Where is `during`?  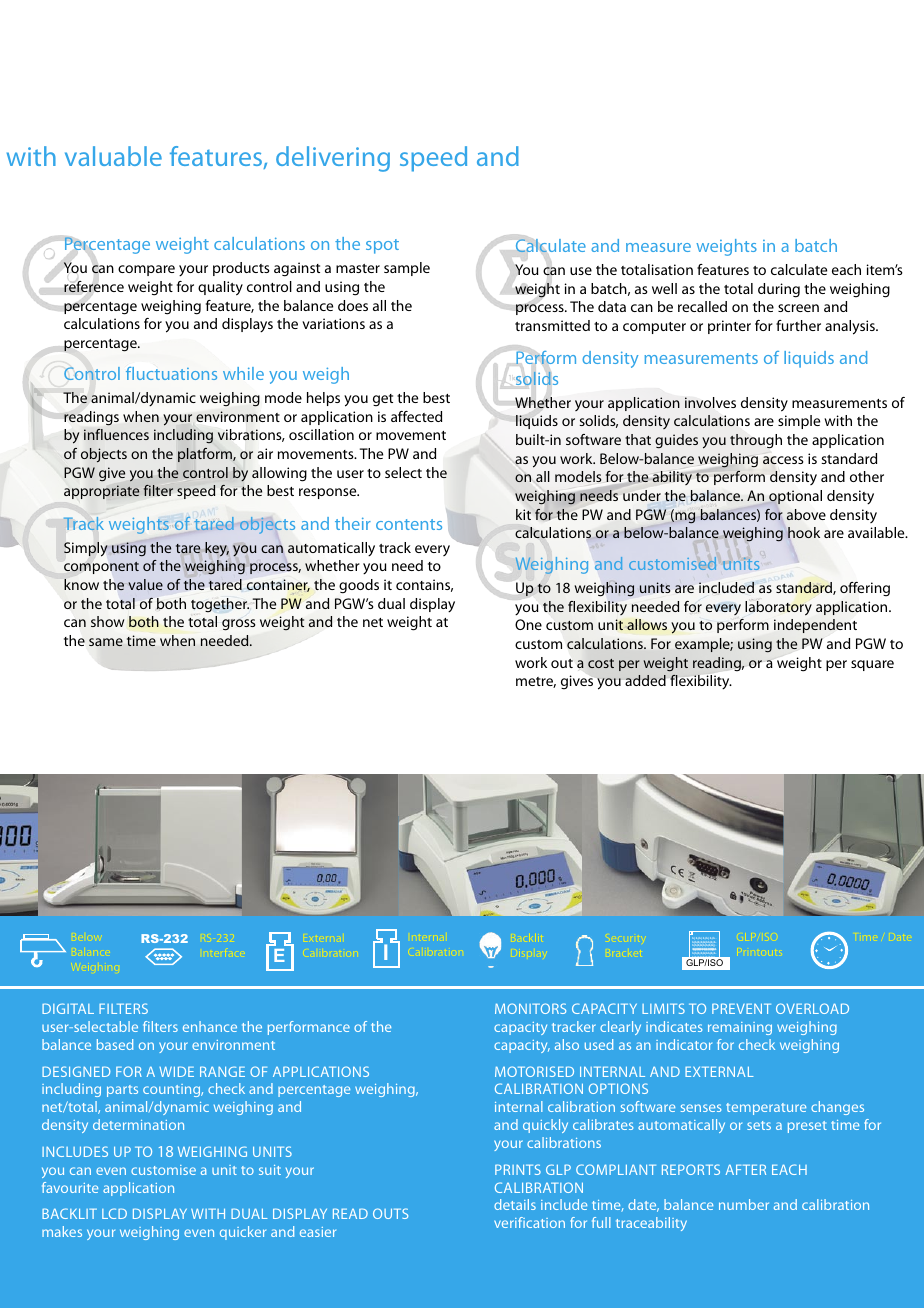
during is located at coordinates (779, 290).
